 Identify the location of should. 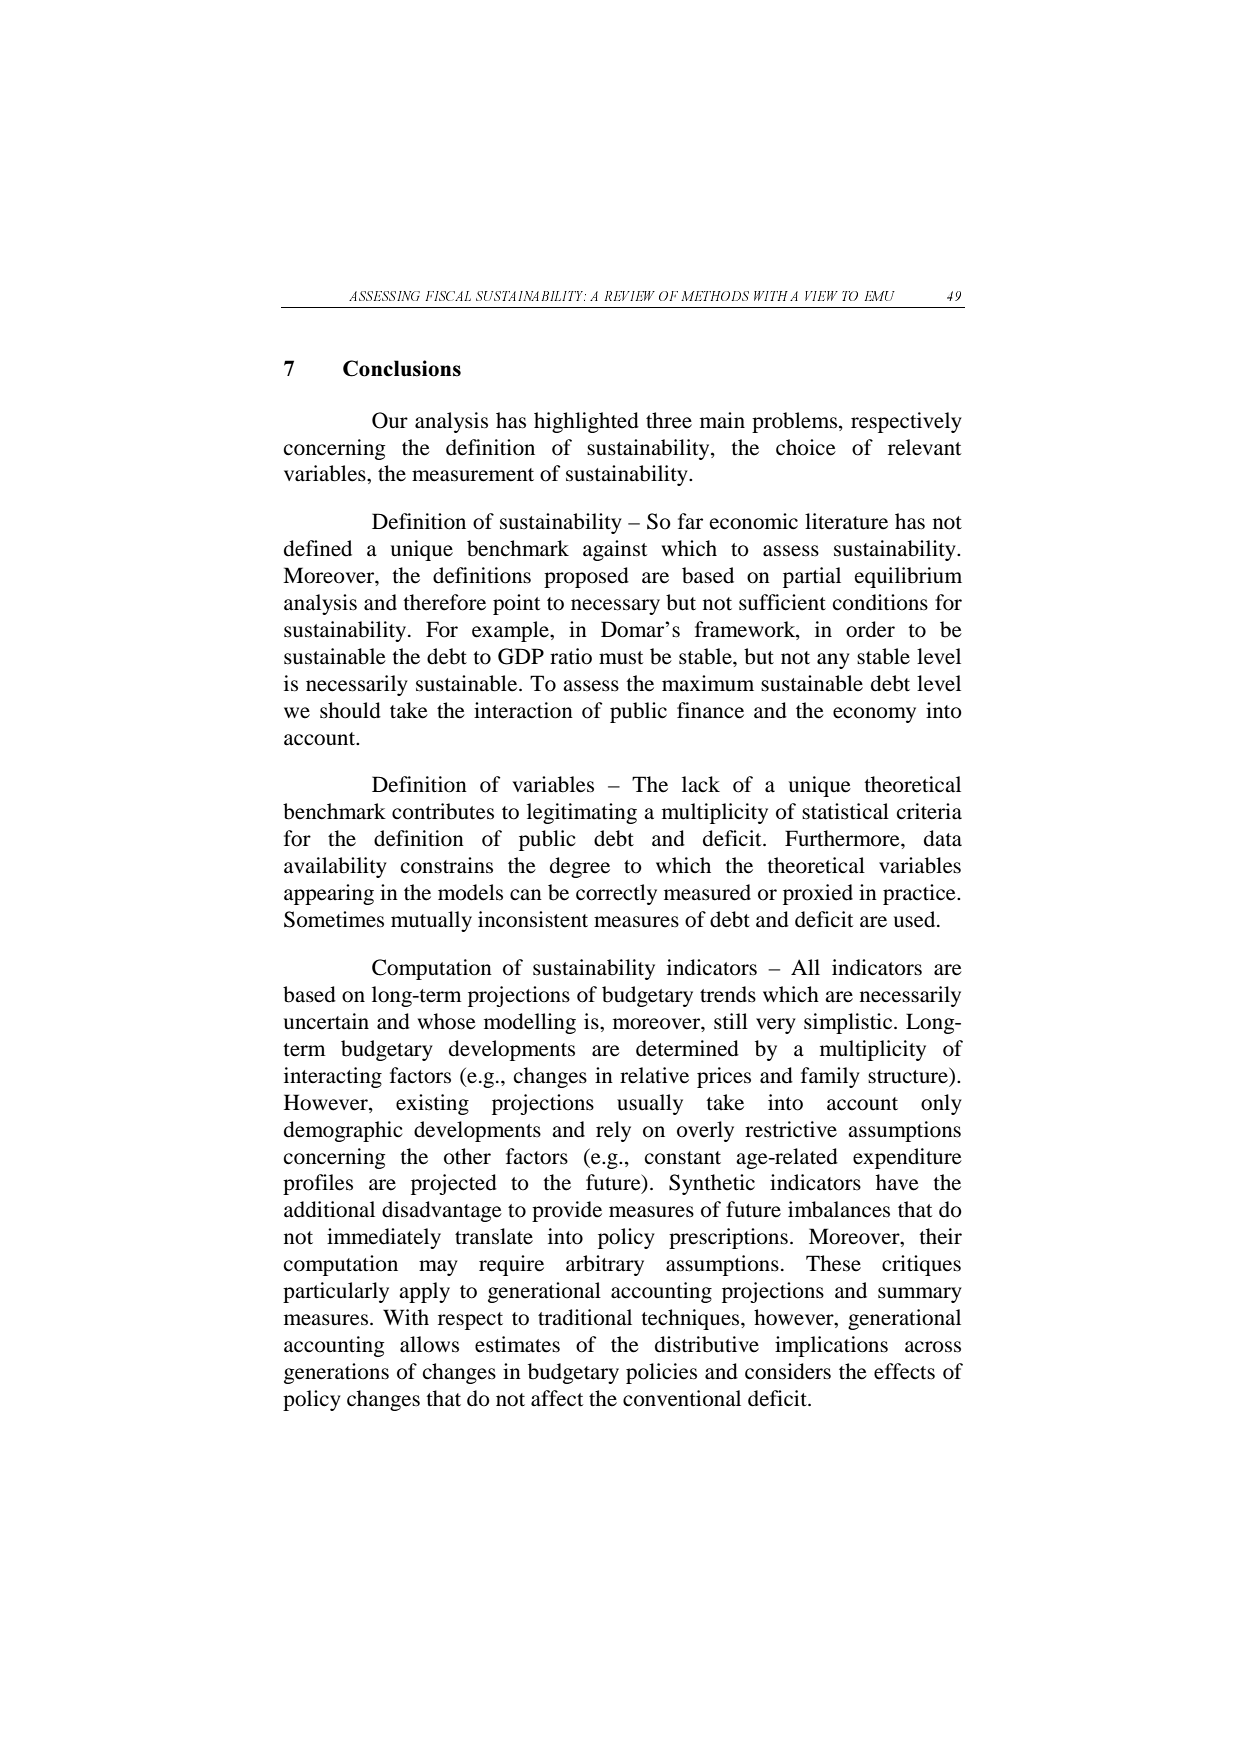
(350, 710).
